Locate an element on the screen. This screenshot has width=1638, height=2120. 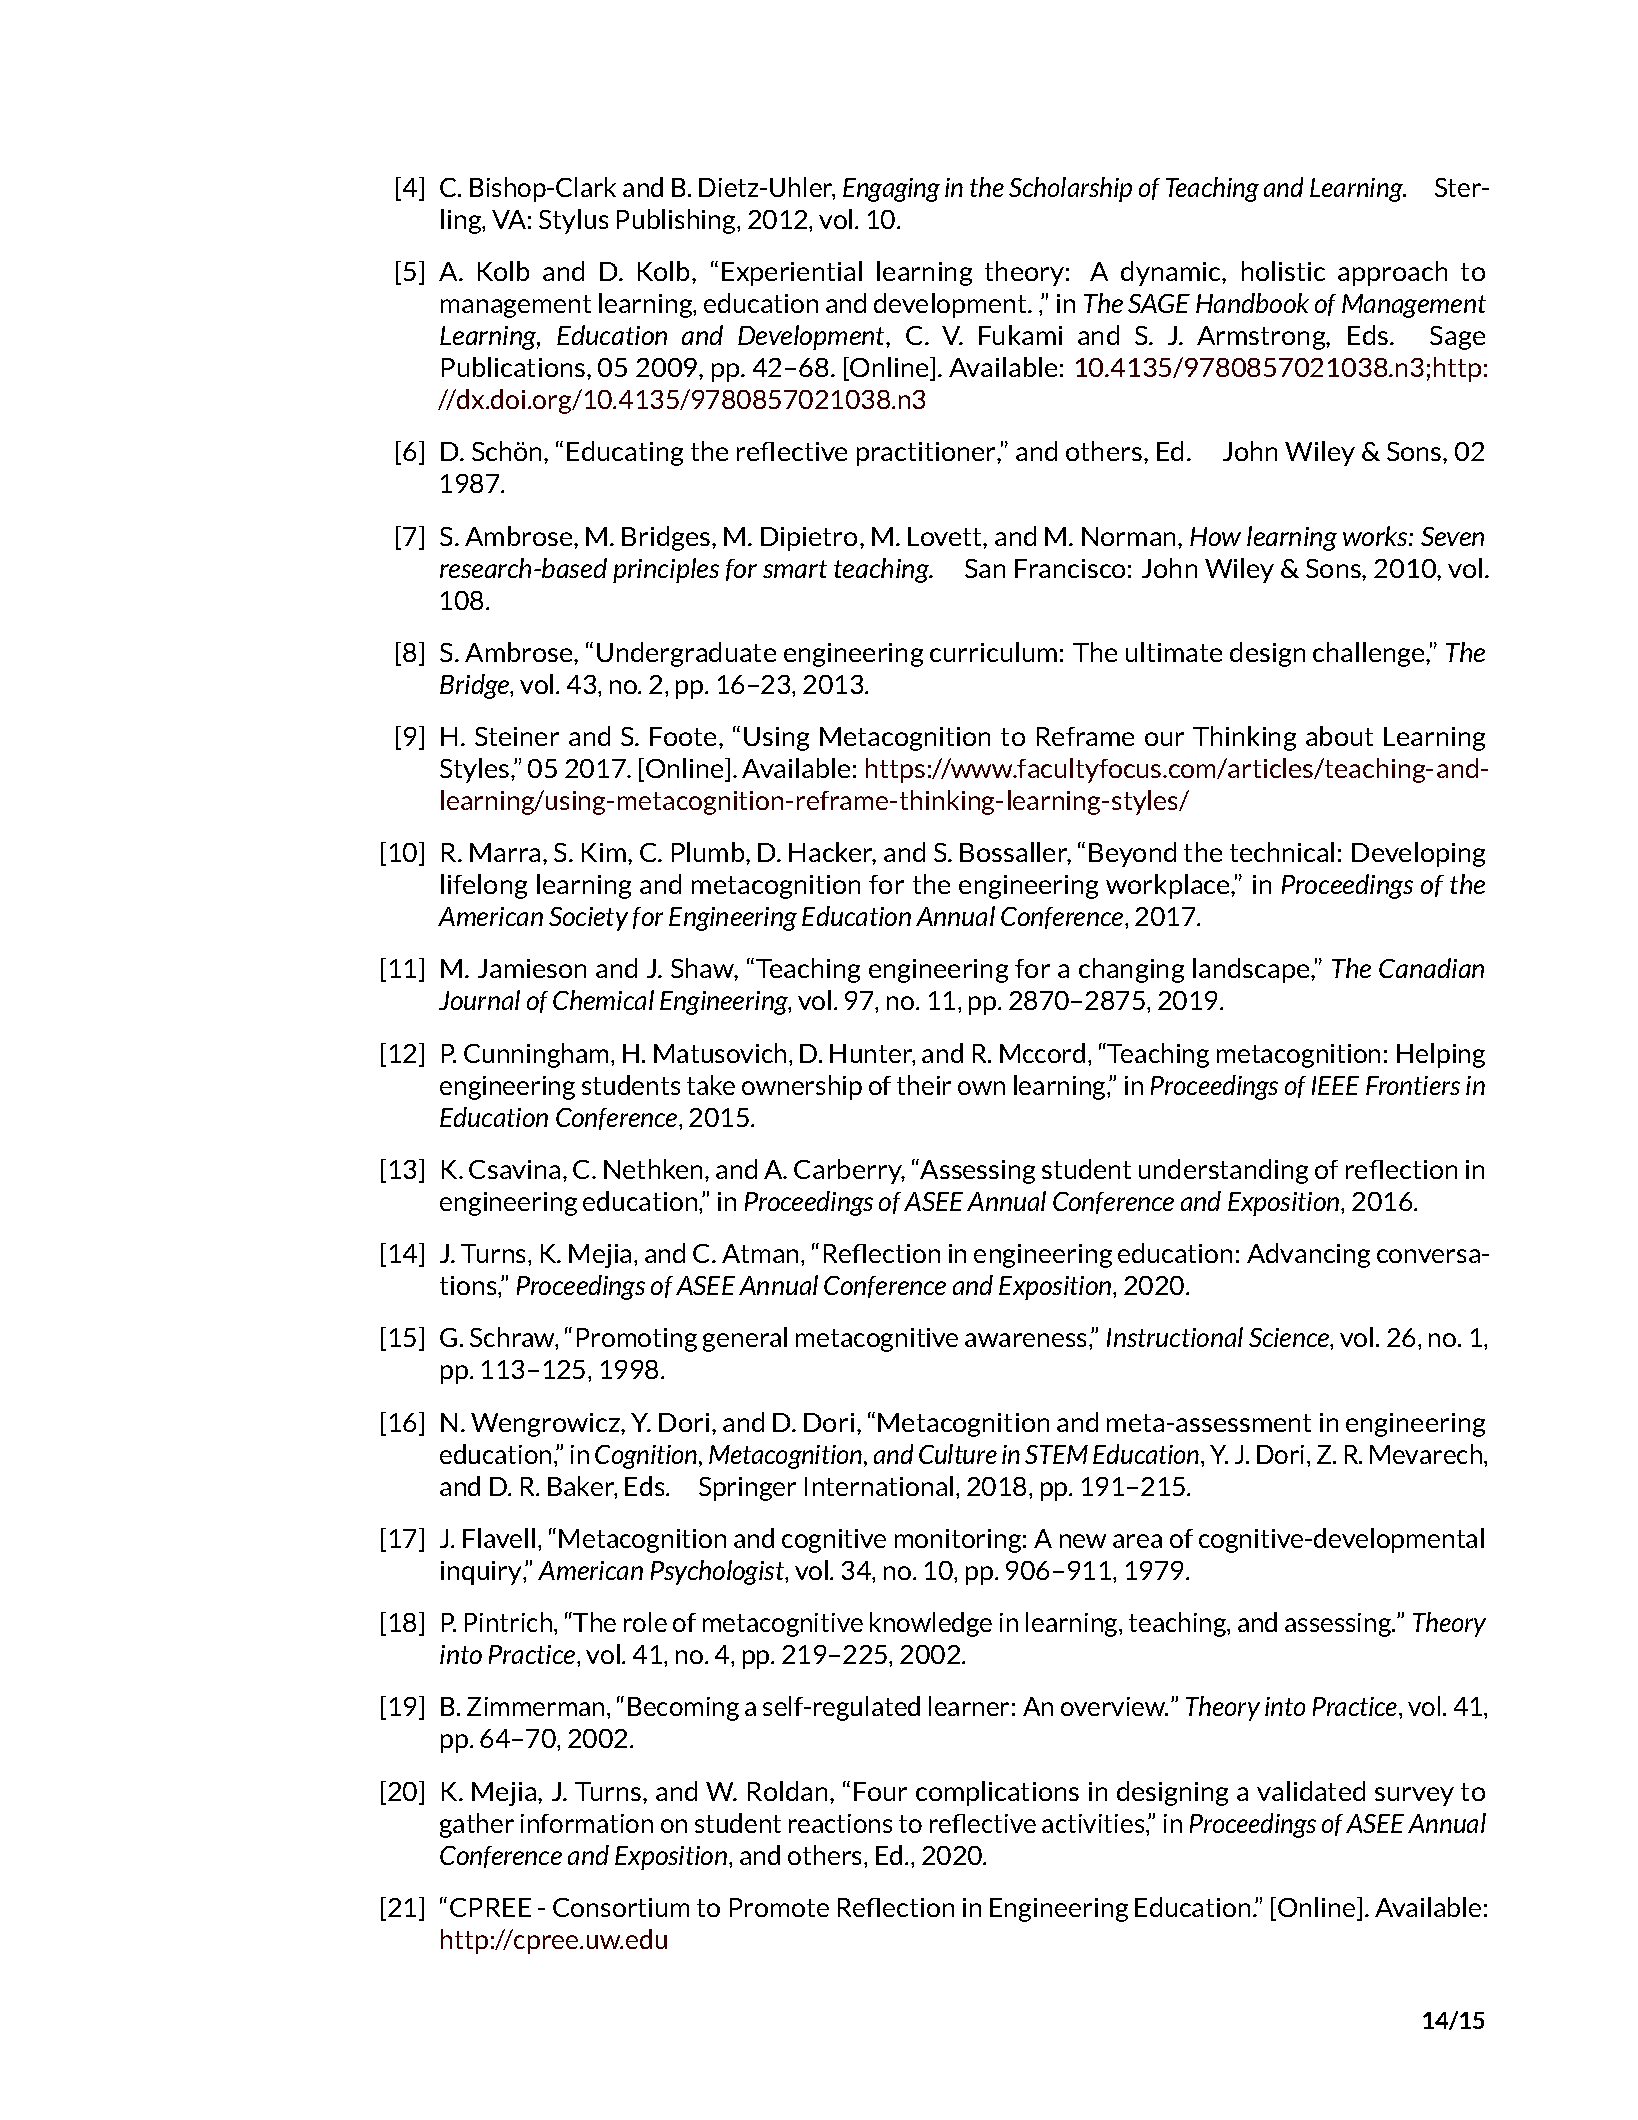
information is located at coordinates (587, 1823).
